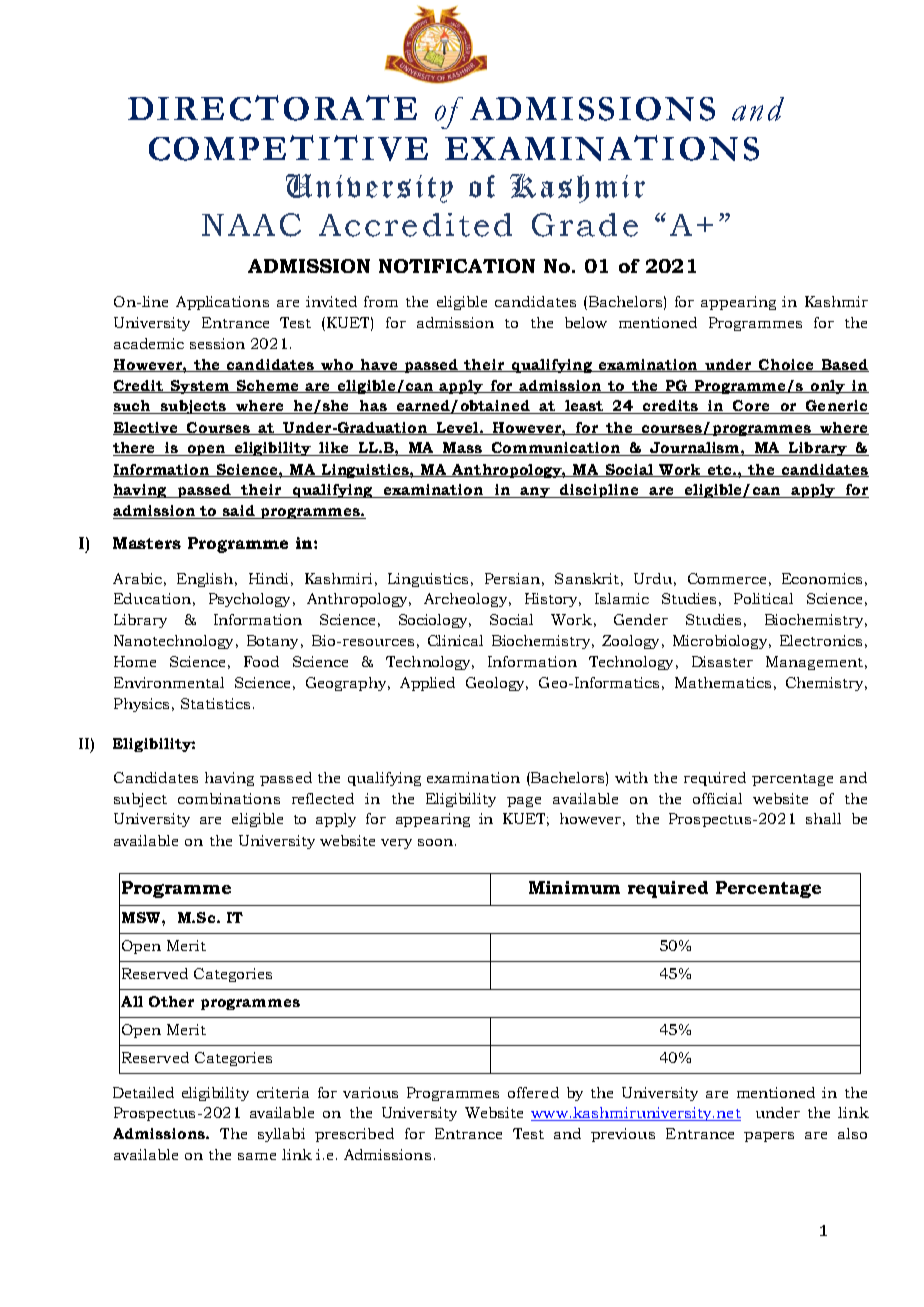 The image size is (924, 1307). Describe the element at coordinates (229, 798) in the screenshot. I see `combinations` at that location.
